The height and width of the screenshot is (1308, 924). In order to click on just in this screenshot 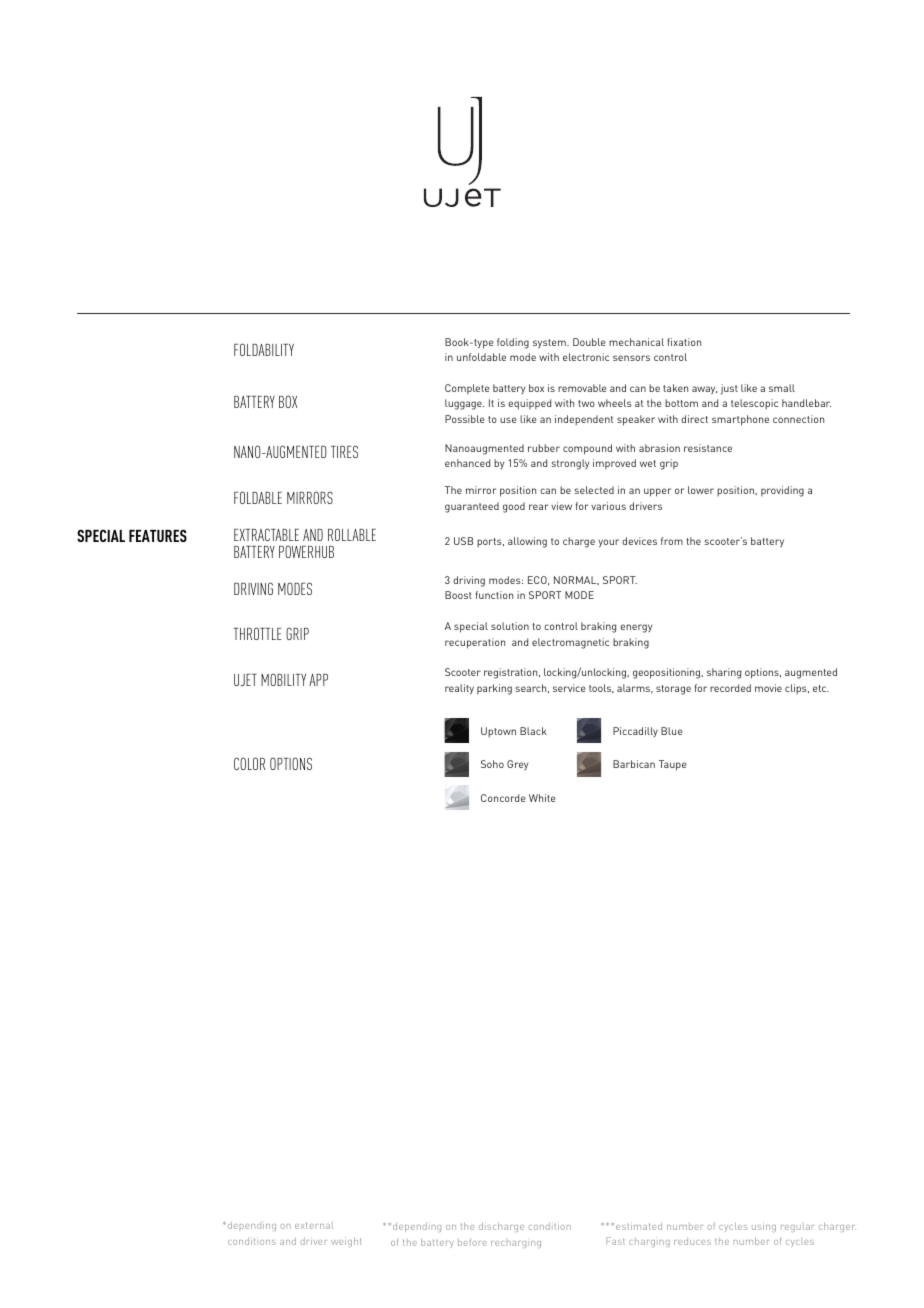, I will do `click(729, 389)`.
